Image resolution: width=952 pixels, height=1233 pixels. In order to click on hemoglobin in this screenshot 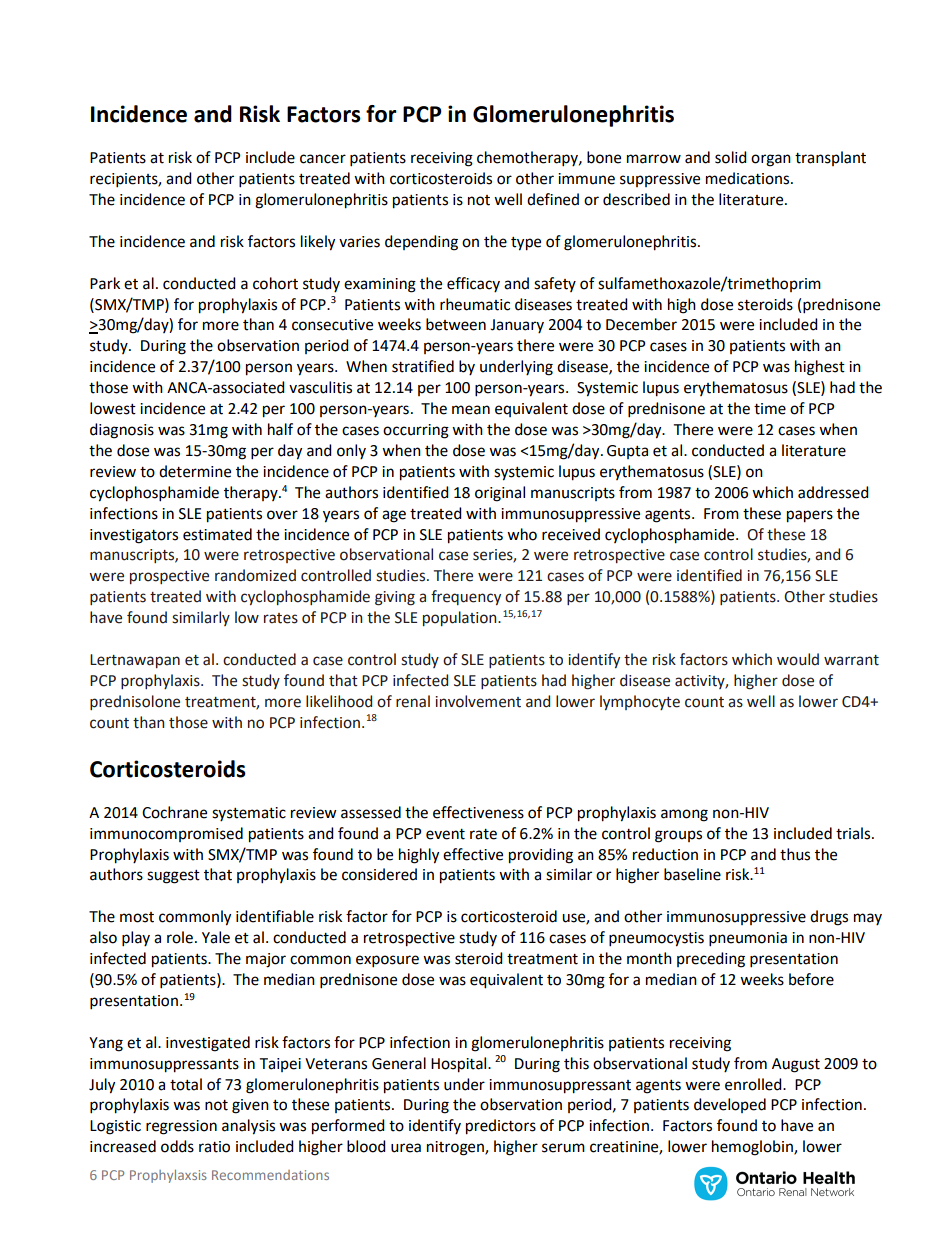, I will do `click(753, 1148)`.
